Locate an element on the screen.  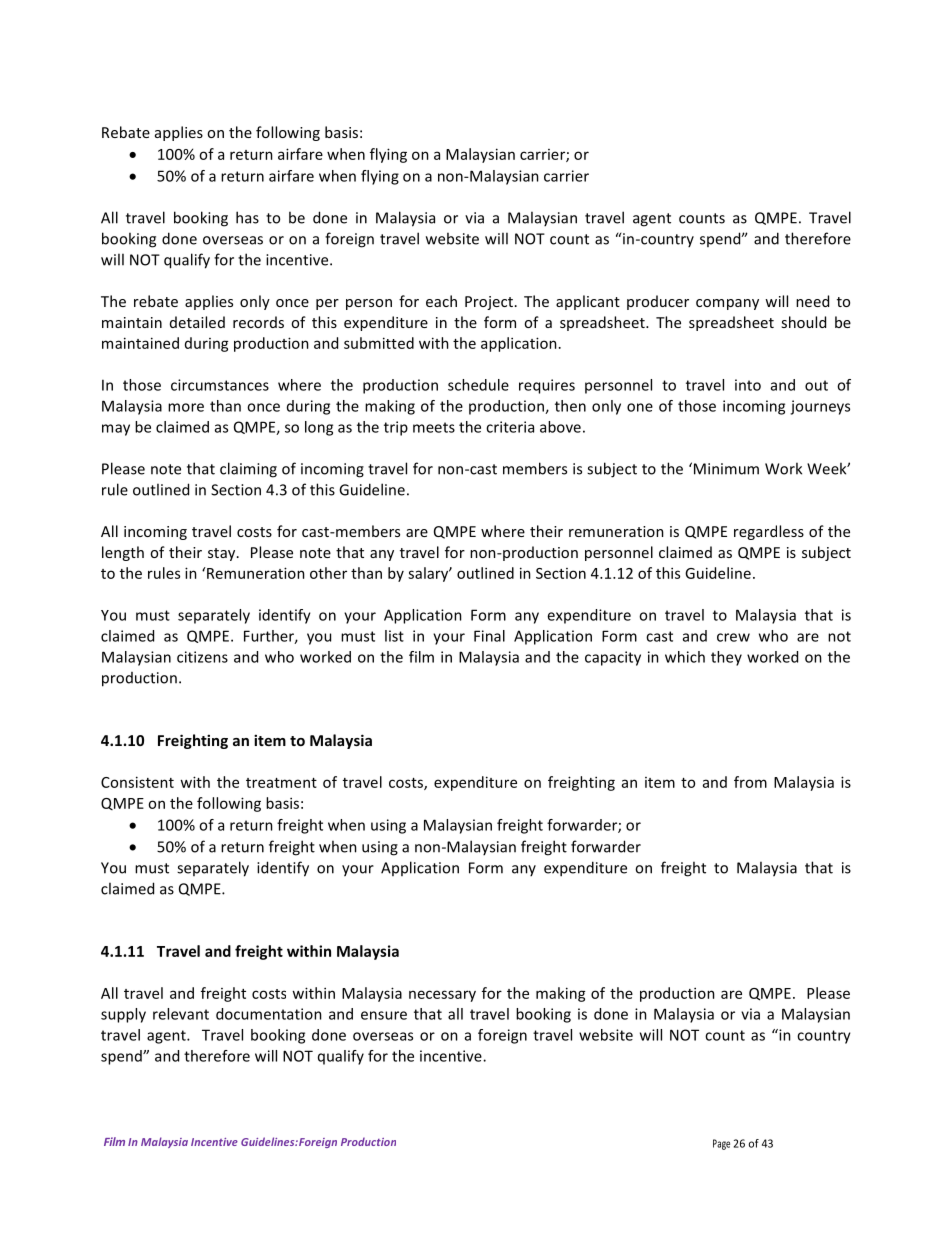
citizens is located at coordinates (202, 657).
